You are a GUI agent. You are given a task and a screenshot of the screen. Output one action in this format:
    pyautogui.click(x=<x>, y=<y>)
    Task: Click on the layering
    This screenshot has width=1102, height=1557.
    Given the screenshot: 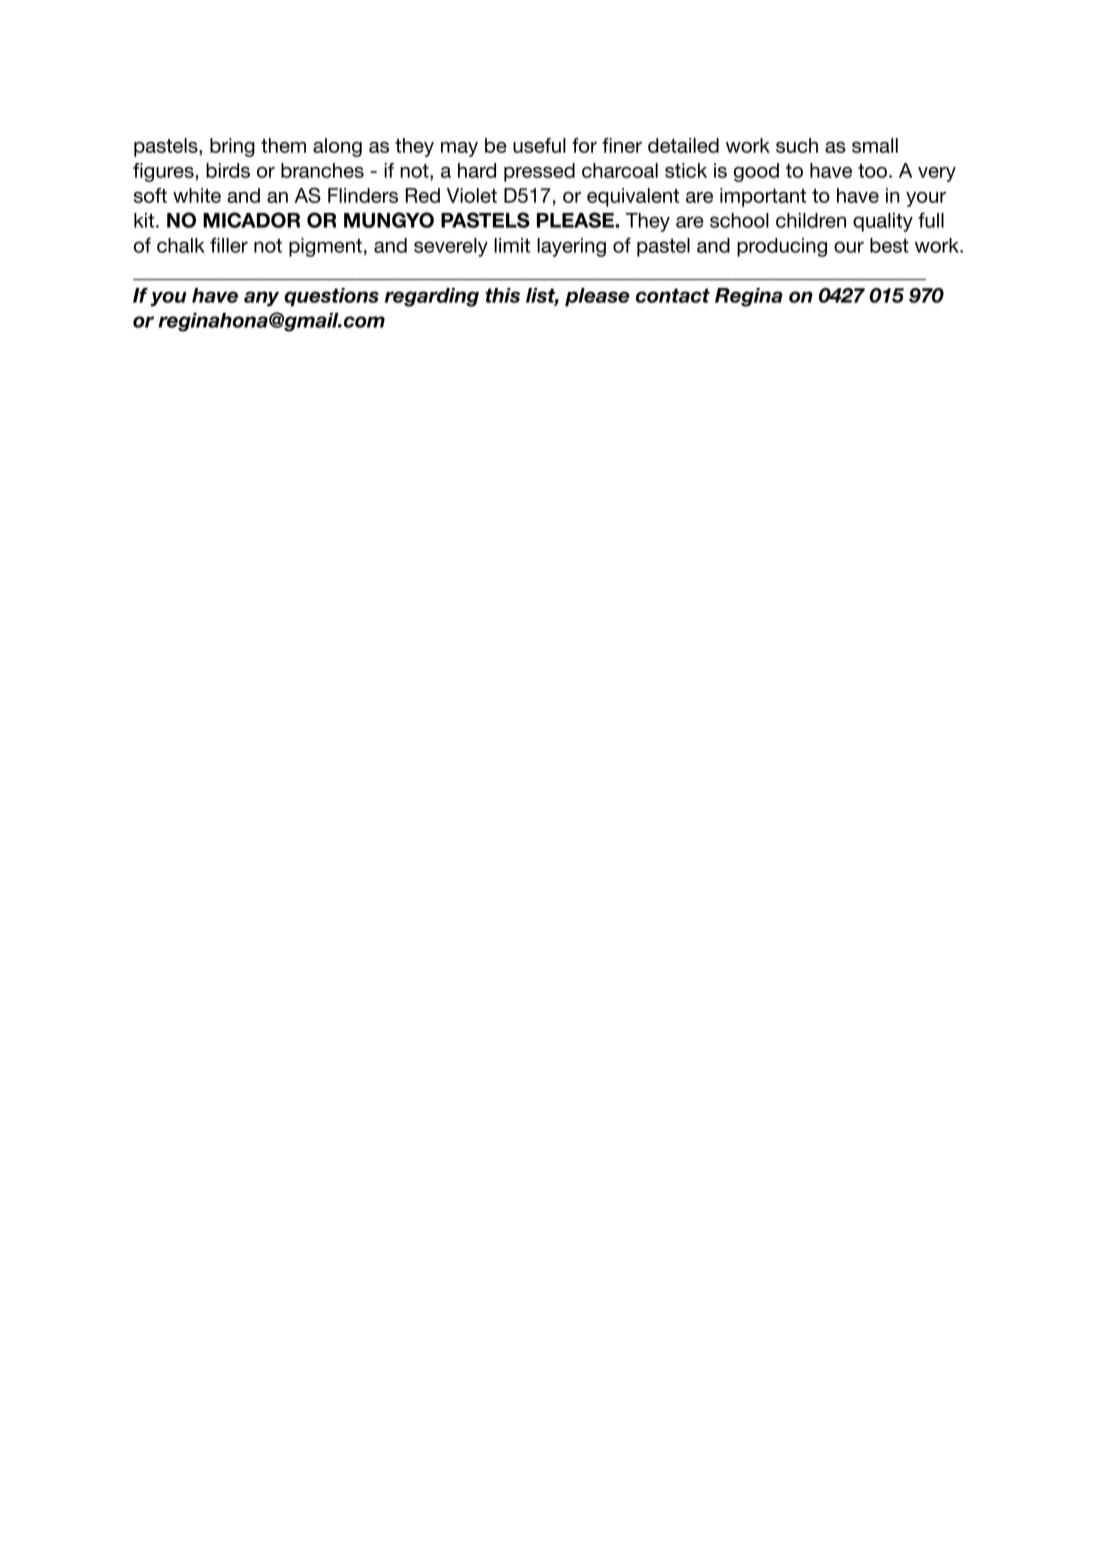 What is the action you would take?
    pyautogui.click(x=571, y=247)
